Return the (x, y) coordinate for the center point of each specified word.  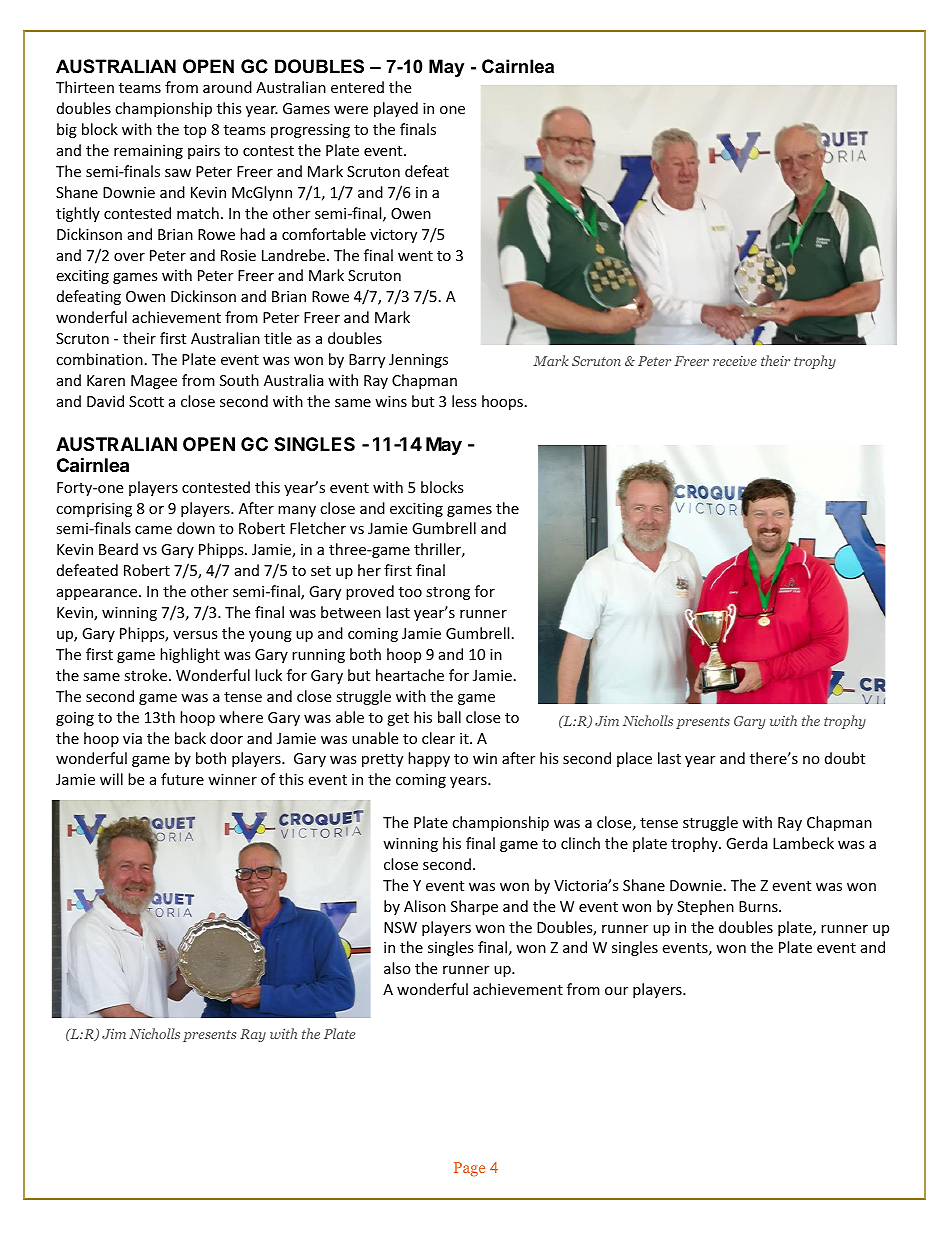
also (397, 968)
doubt (845, 758)
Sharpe (474, 907)
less (464, 401)
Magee (154, 382)
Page (469, 1169)
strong (448, 593)
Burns (759, 906)
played (396, 109)
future (182, 779)
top (195, 131)
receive (735, 361)
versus (195, 635)
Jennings (418, 361)
